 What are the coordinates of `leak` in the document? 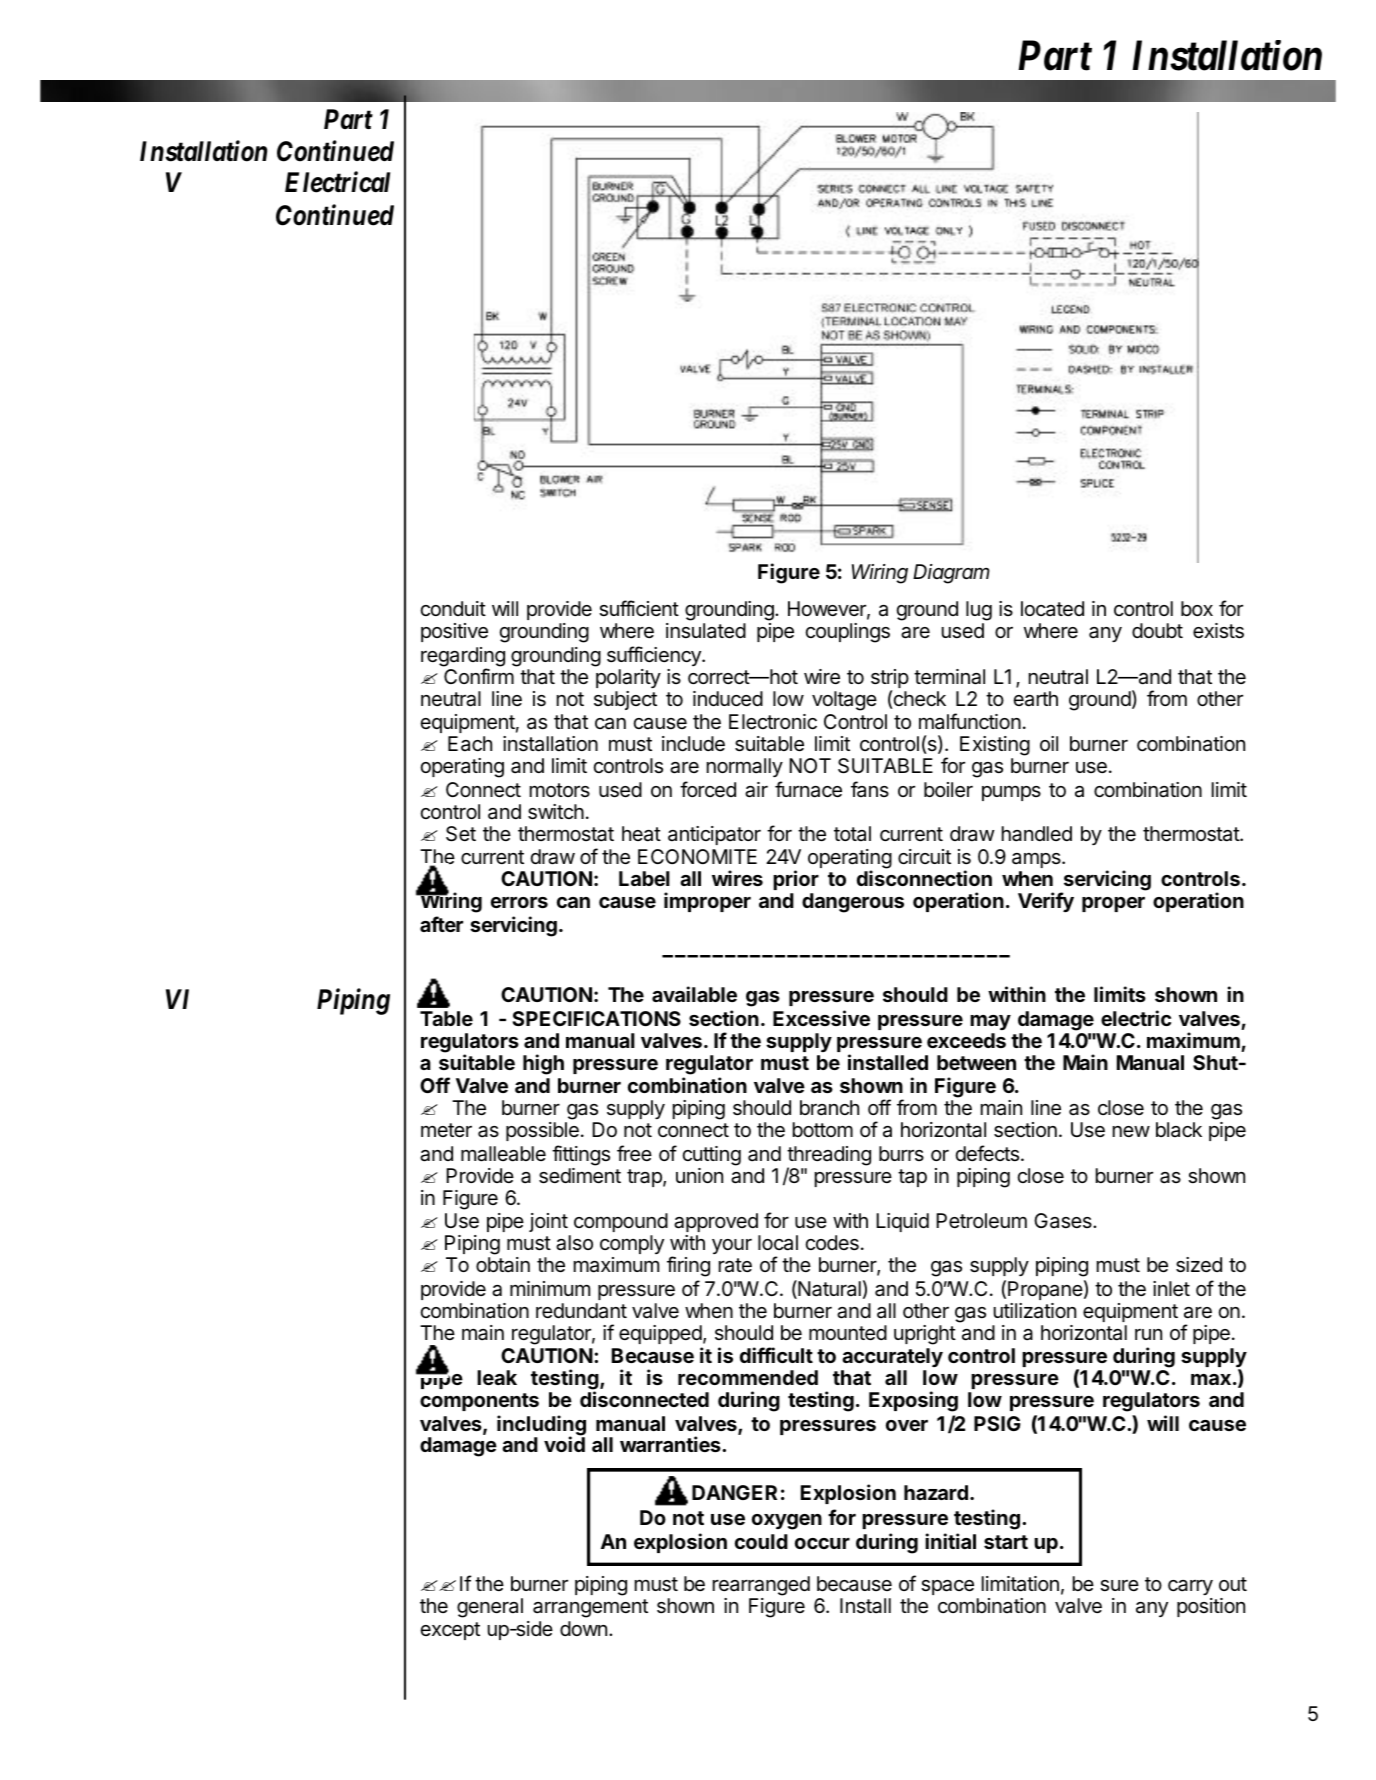 It's located at (497, 1377).
